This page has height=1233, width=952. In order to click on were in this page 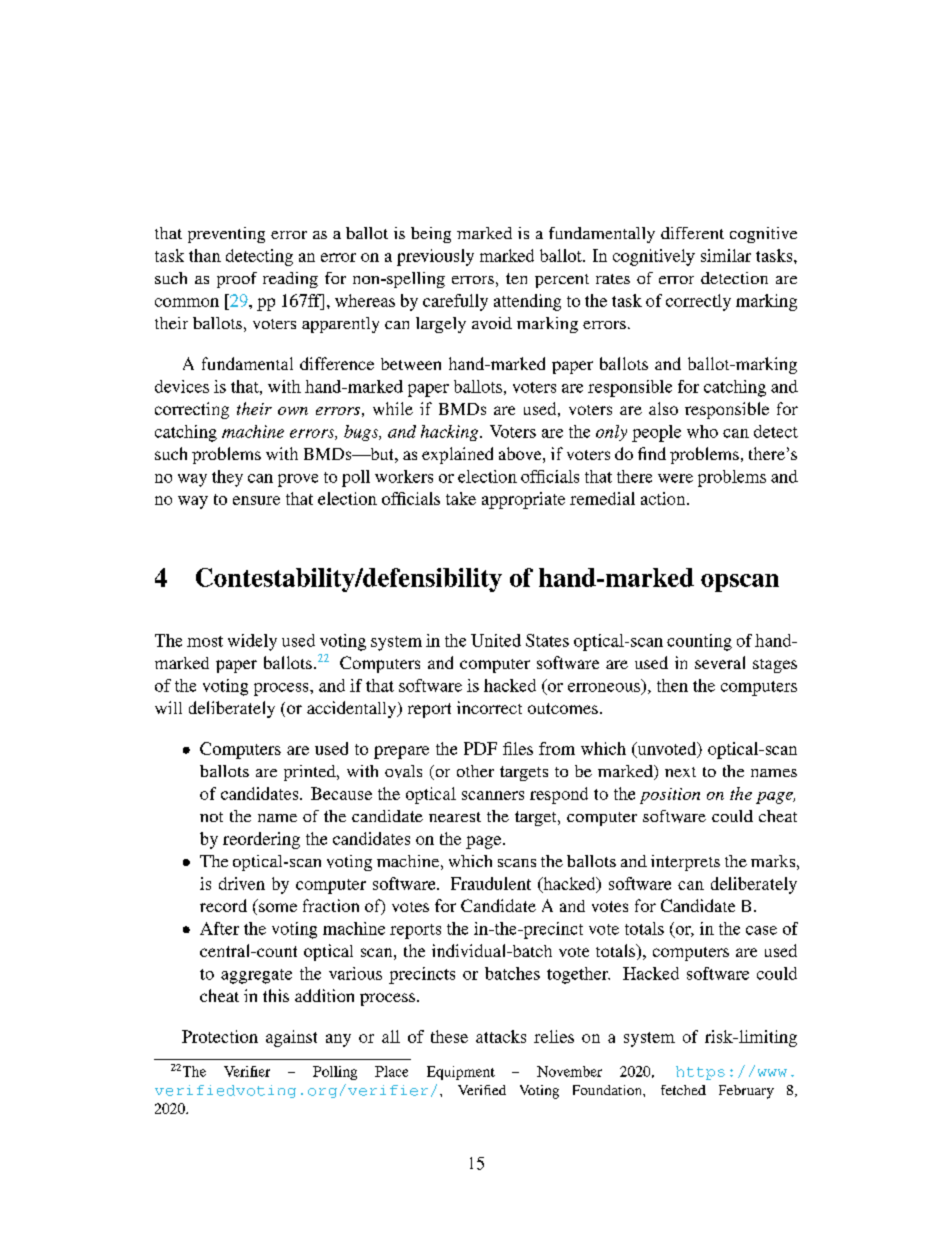, I will do `click(675, 478)`.
